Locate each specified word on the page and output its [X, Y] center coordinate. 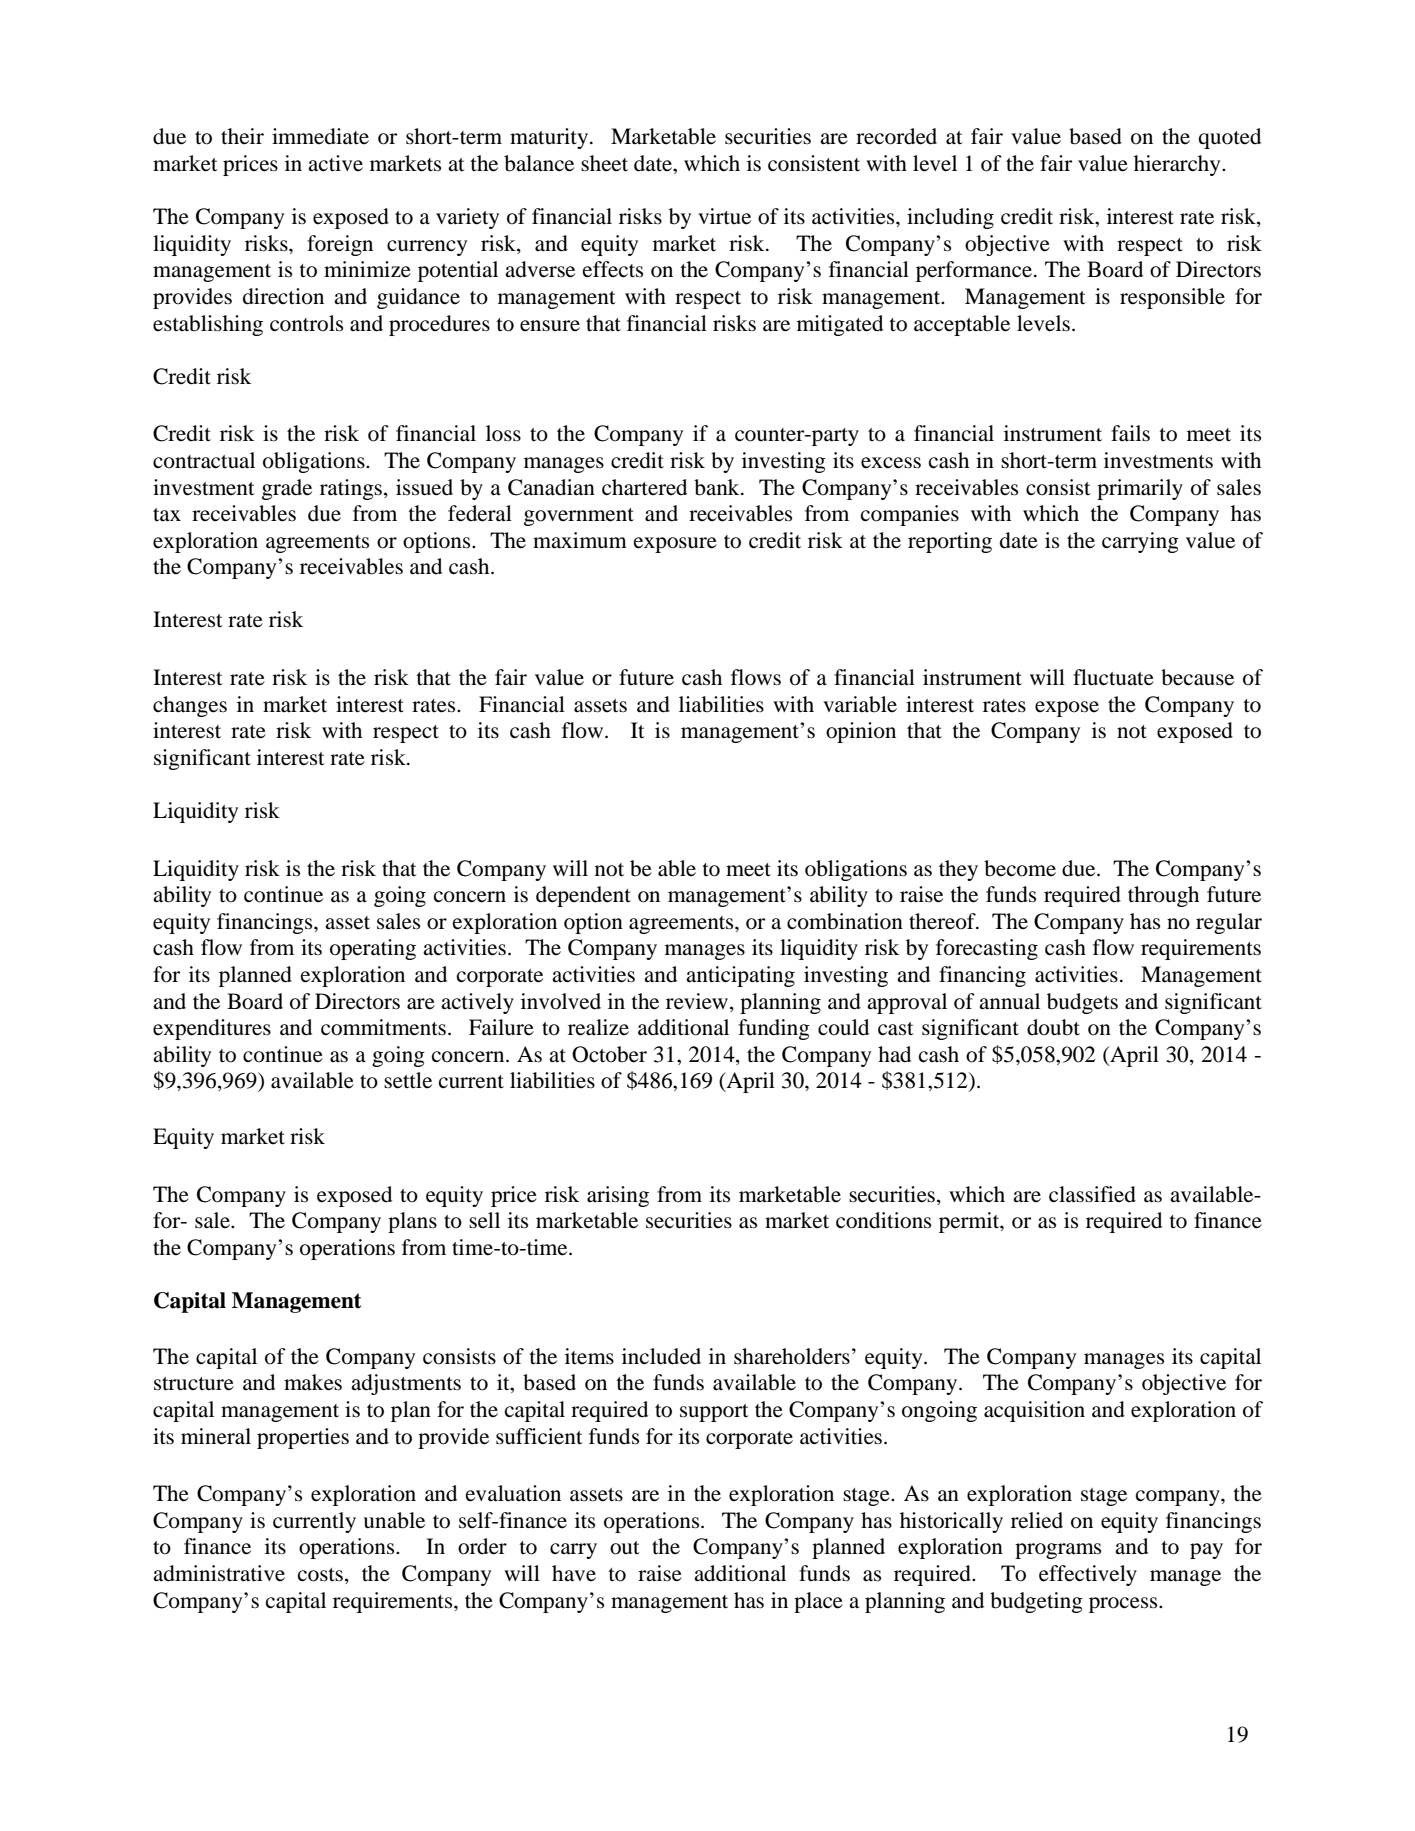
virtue [724, 216]
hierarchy [1178, 165]
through [1163, 896]
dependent [583, 896]
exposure [675, 545]
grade [287, 489]
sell [484, 1220]
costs [320, 1575]
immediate [320, 136]
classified [1092, 1194]
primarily [1140, 489]
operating [373, 949]
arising [618, 1196]
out [625, 1548]
